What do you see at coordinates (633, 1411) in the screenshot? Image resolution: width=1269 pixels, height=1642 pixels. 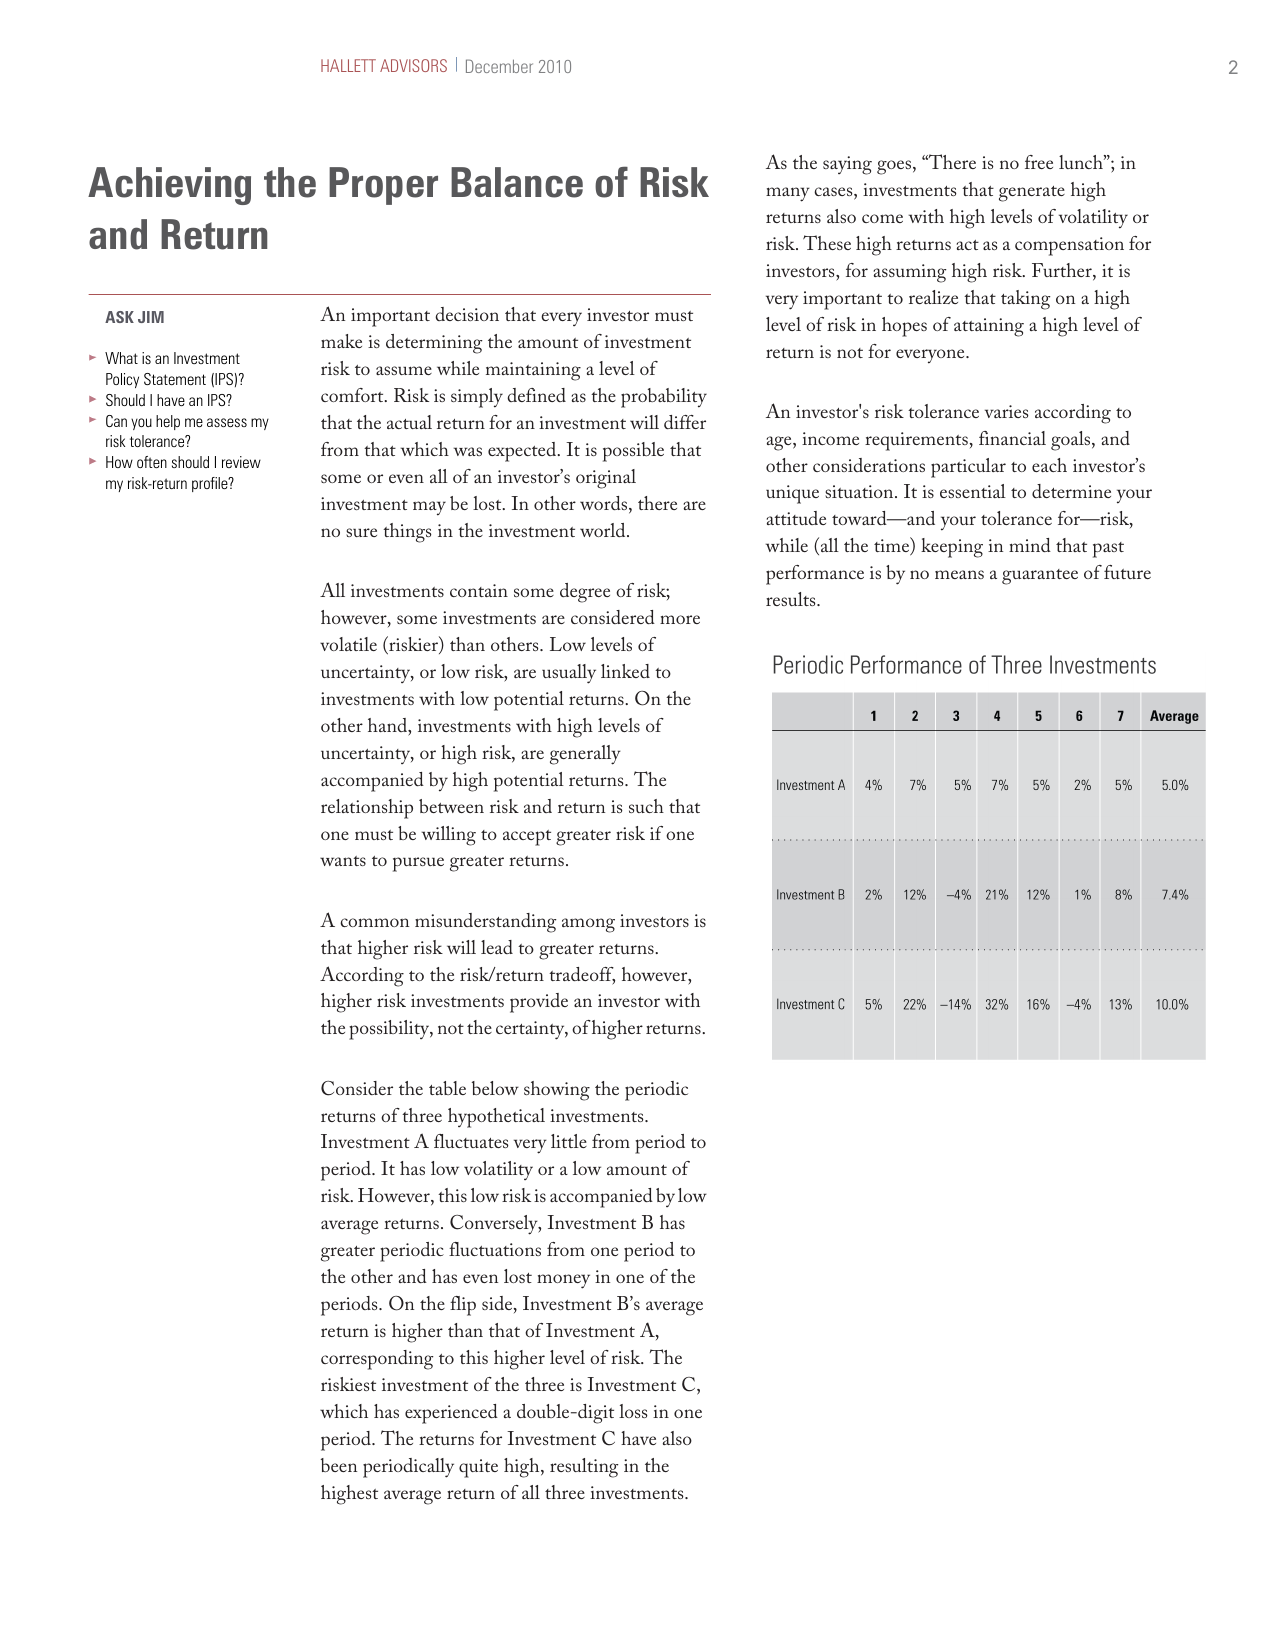 I see `loss` at bounding box center [633, 1411].
